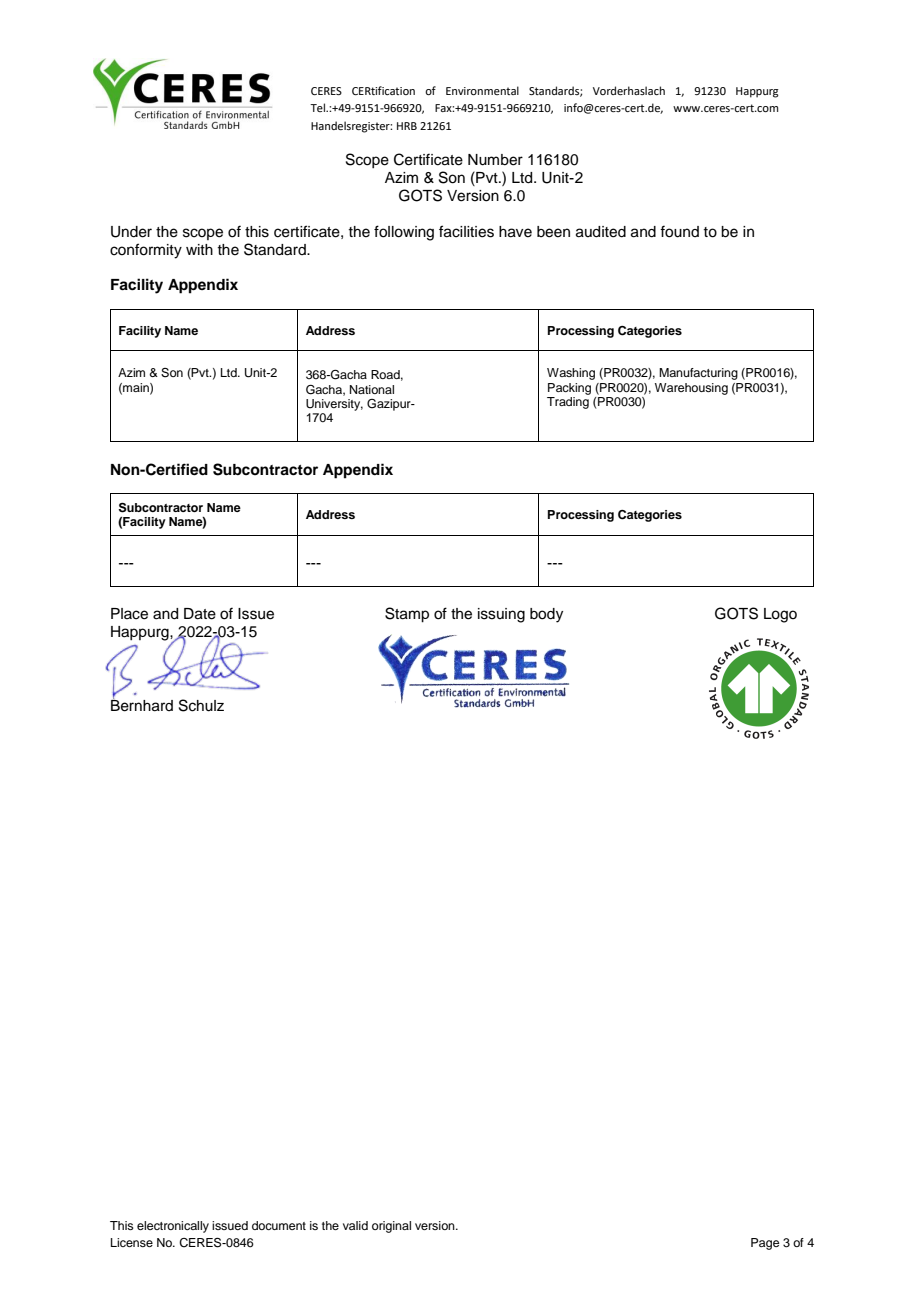  What do you see at coordinates (200, 614) in the screenshot?
I see `Date` at bounding box center [200, 614].
